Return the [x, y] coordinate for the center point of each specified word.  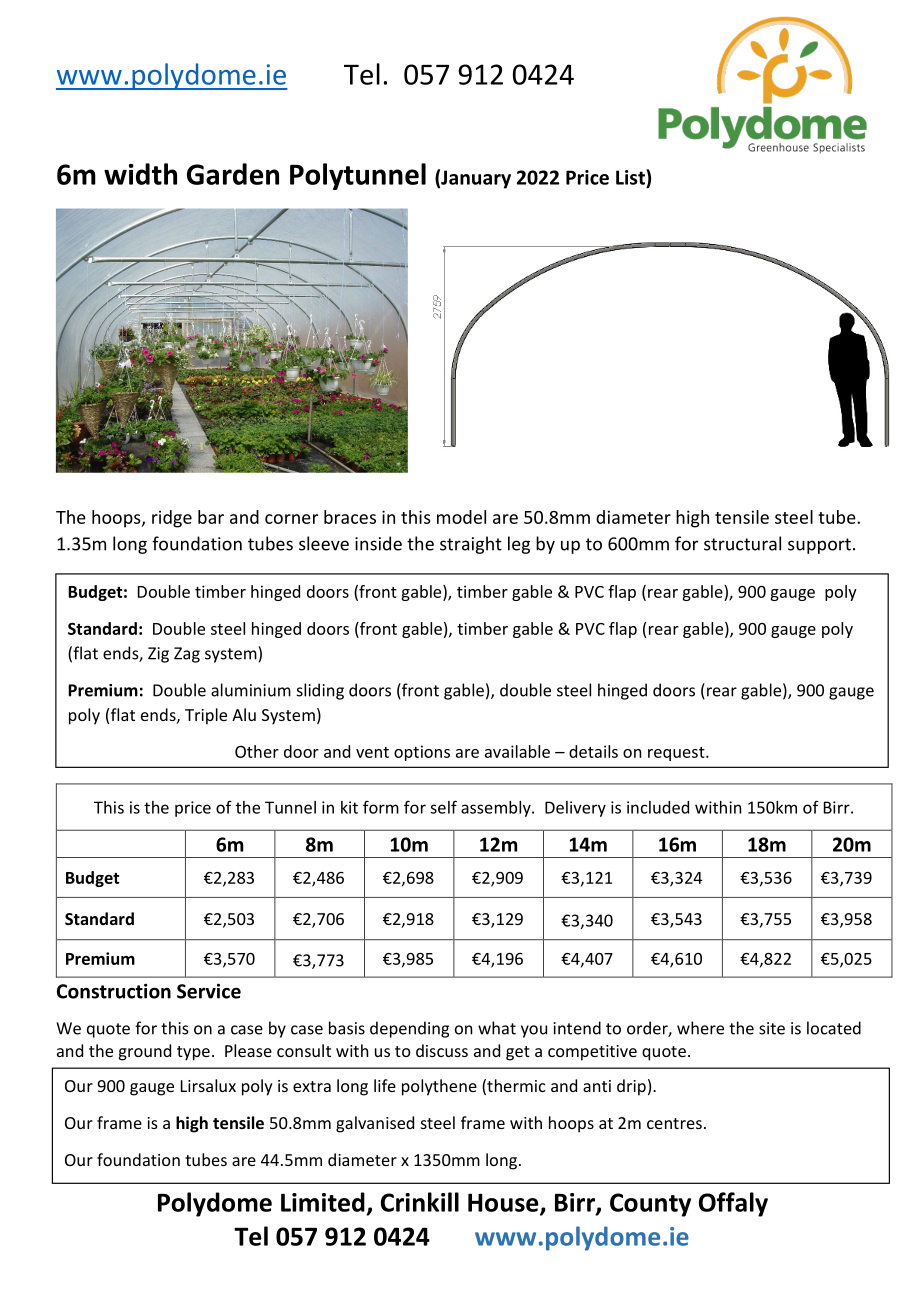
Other [257, 751]
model [461, 517]
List [631, 177]
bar [211, 517]
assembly [497, 809]
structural [742, 543]
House [504, 1203]
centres [674, 1123]
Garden [233, 174]
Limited [323, 1202]
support [819, 546]
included [658, 807]
